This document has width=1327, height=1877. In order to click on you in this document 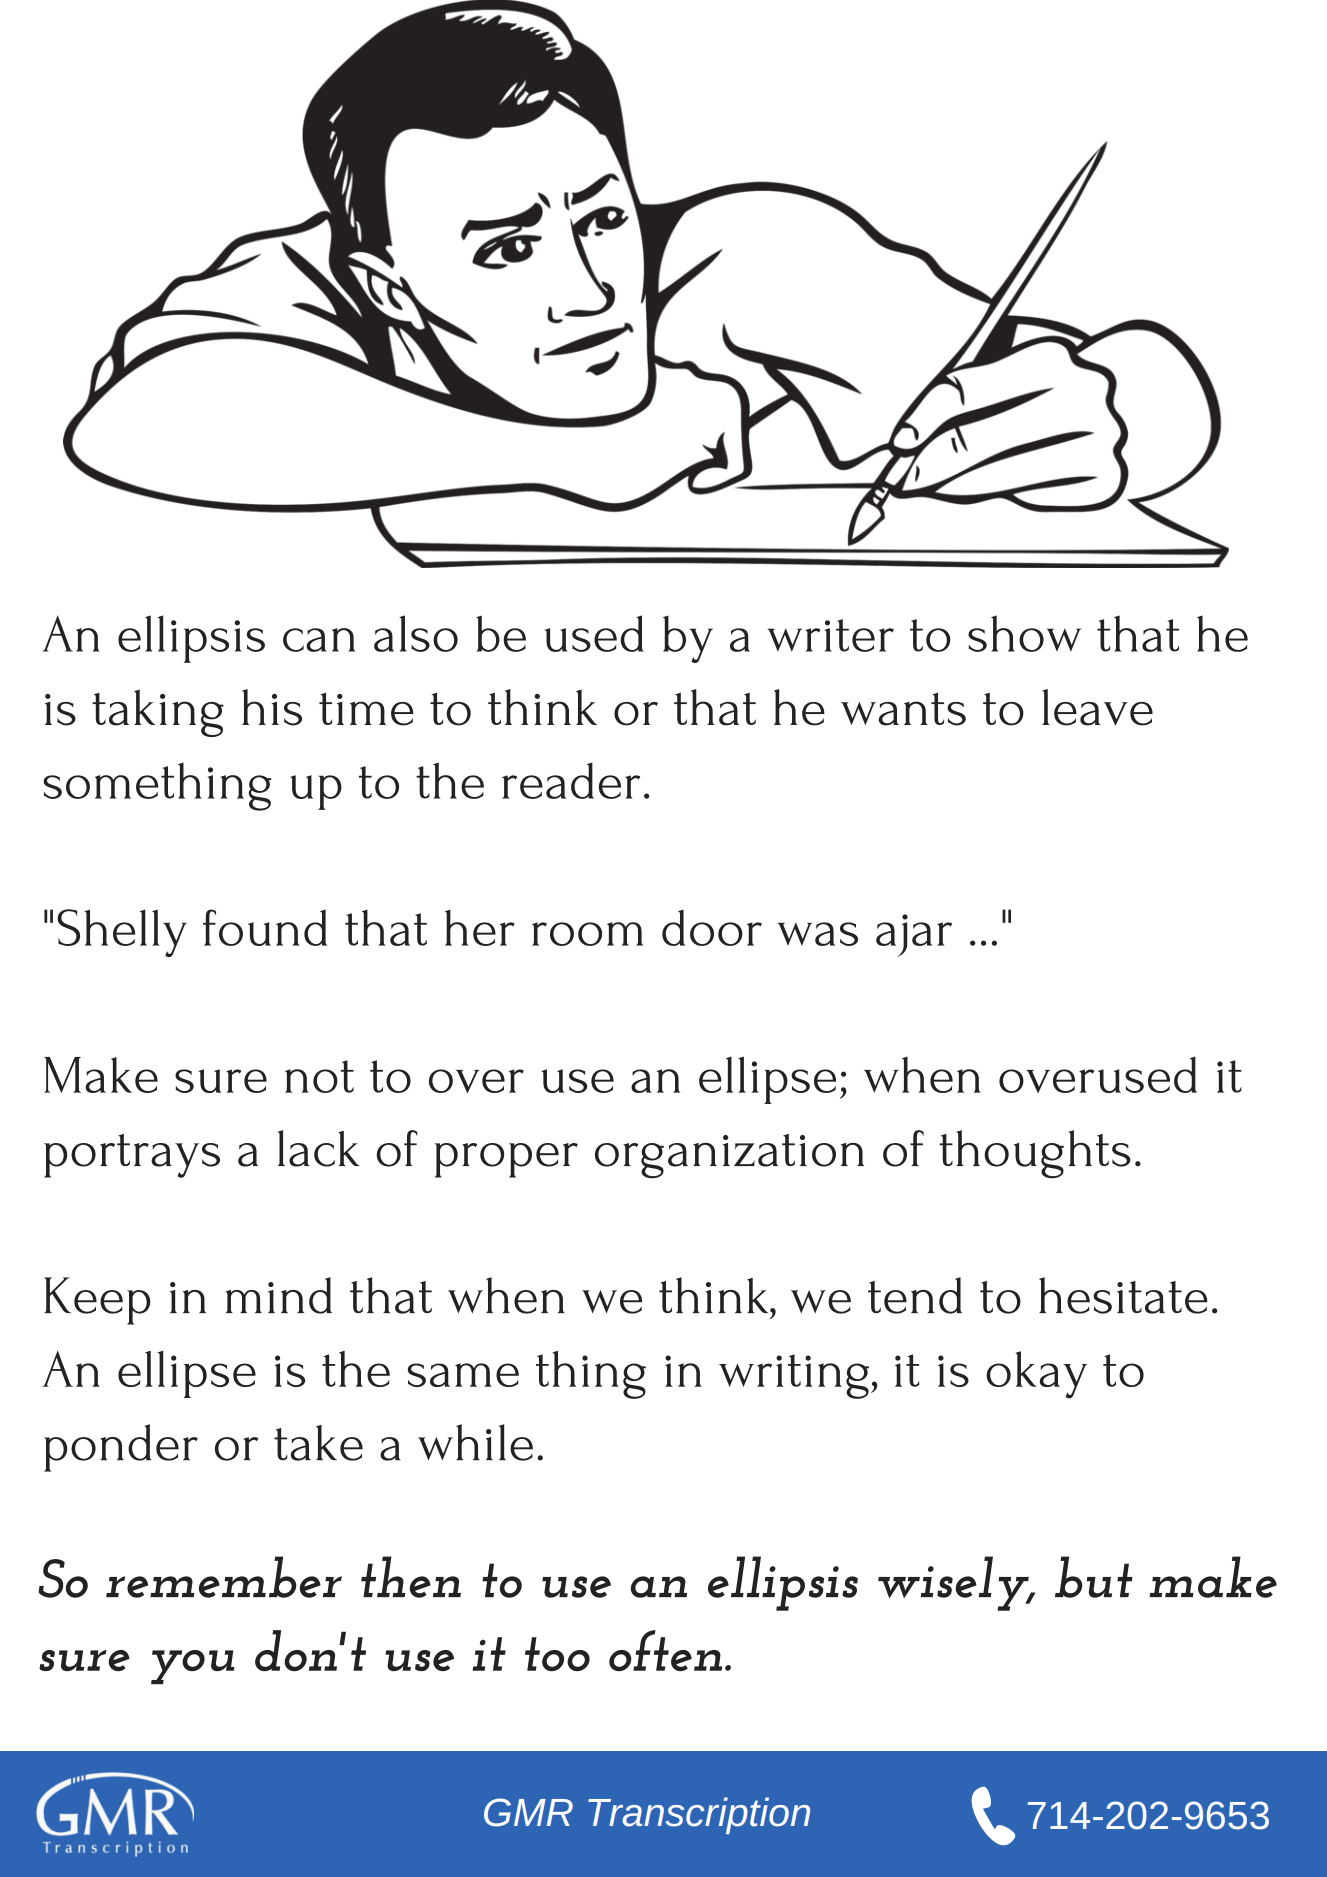, I will do `click(193, 1667)`.
